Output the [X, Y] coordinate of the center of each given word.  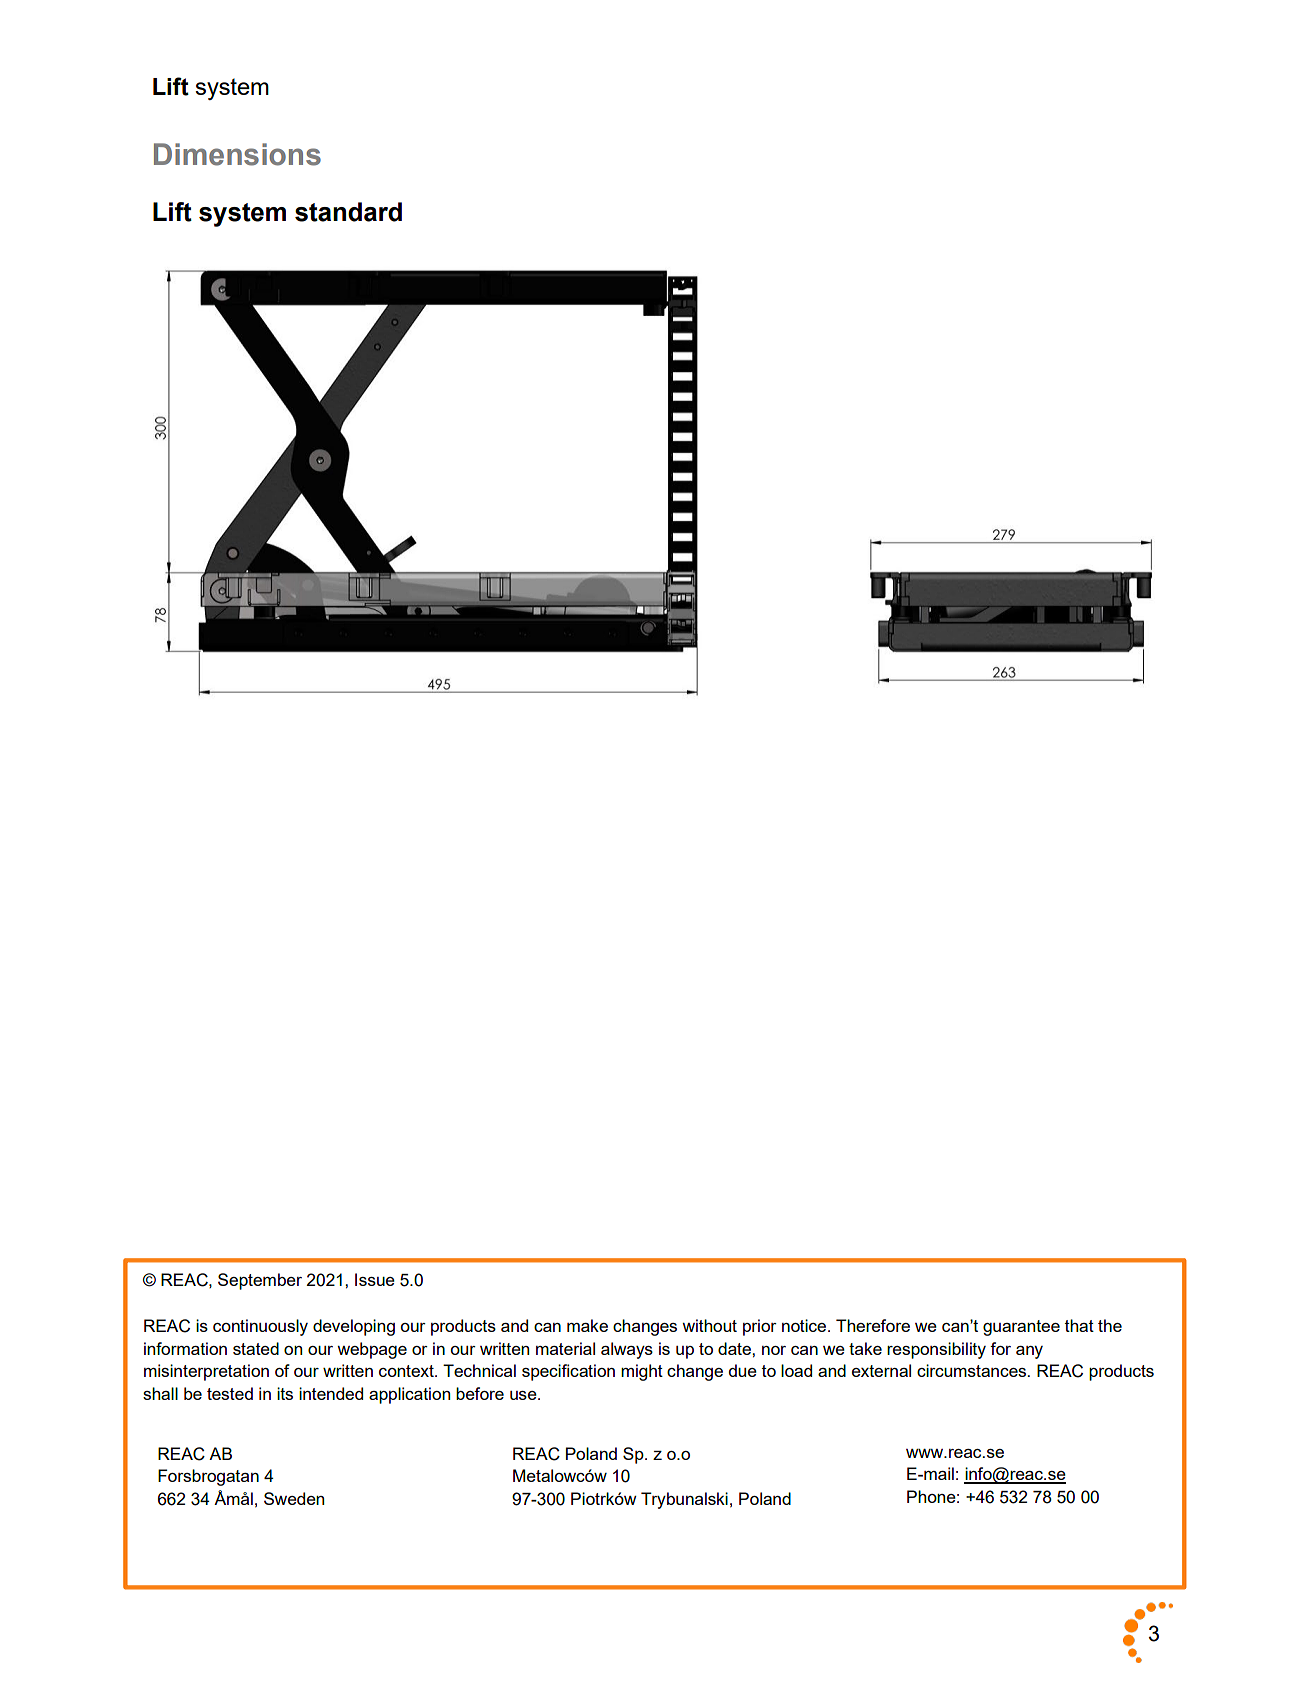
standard [348, 212]
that [1079, 1325]
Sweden [294, 1498]
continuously [260, 1327]
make [587, 1325]
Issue [375, 1279]
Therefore [873, 1325]
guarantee [1021, 1328]
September [260, 1281]
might [642, 1372]
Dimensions [237, 154]
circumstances [973, 1370]
